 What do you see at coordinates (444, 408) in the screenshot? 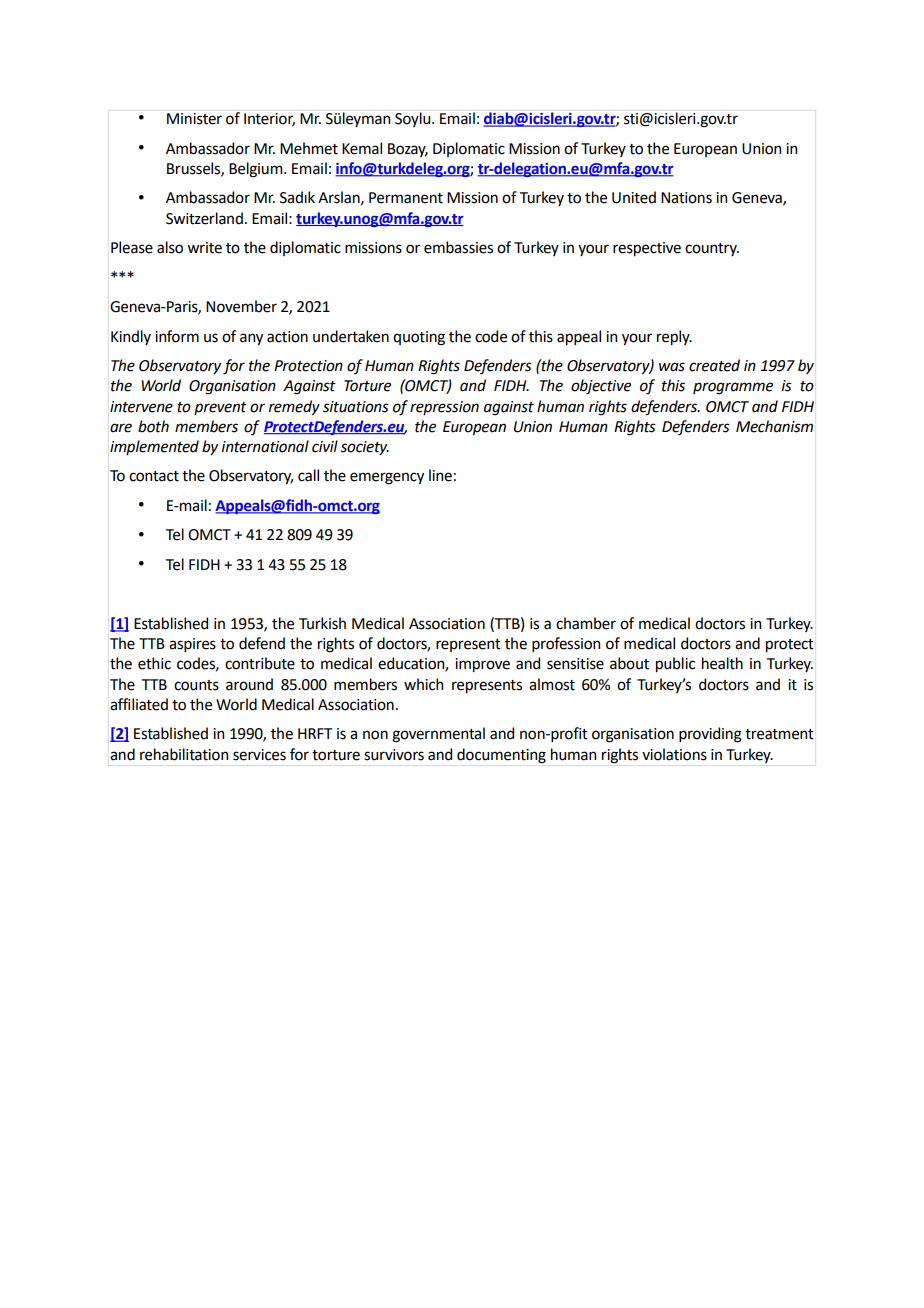
I see `repression` at bounding box center [444, 408].
